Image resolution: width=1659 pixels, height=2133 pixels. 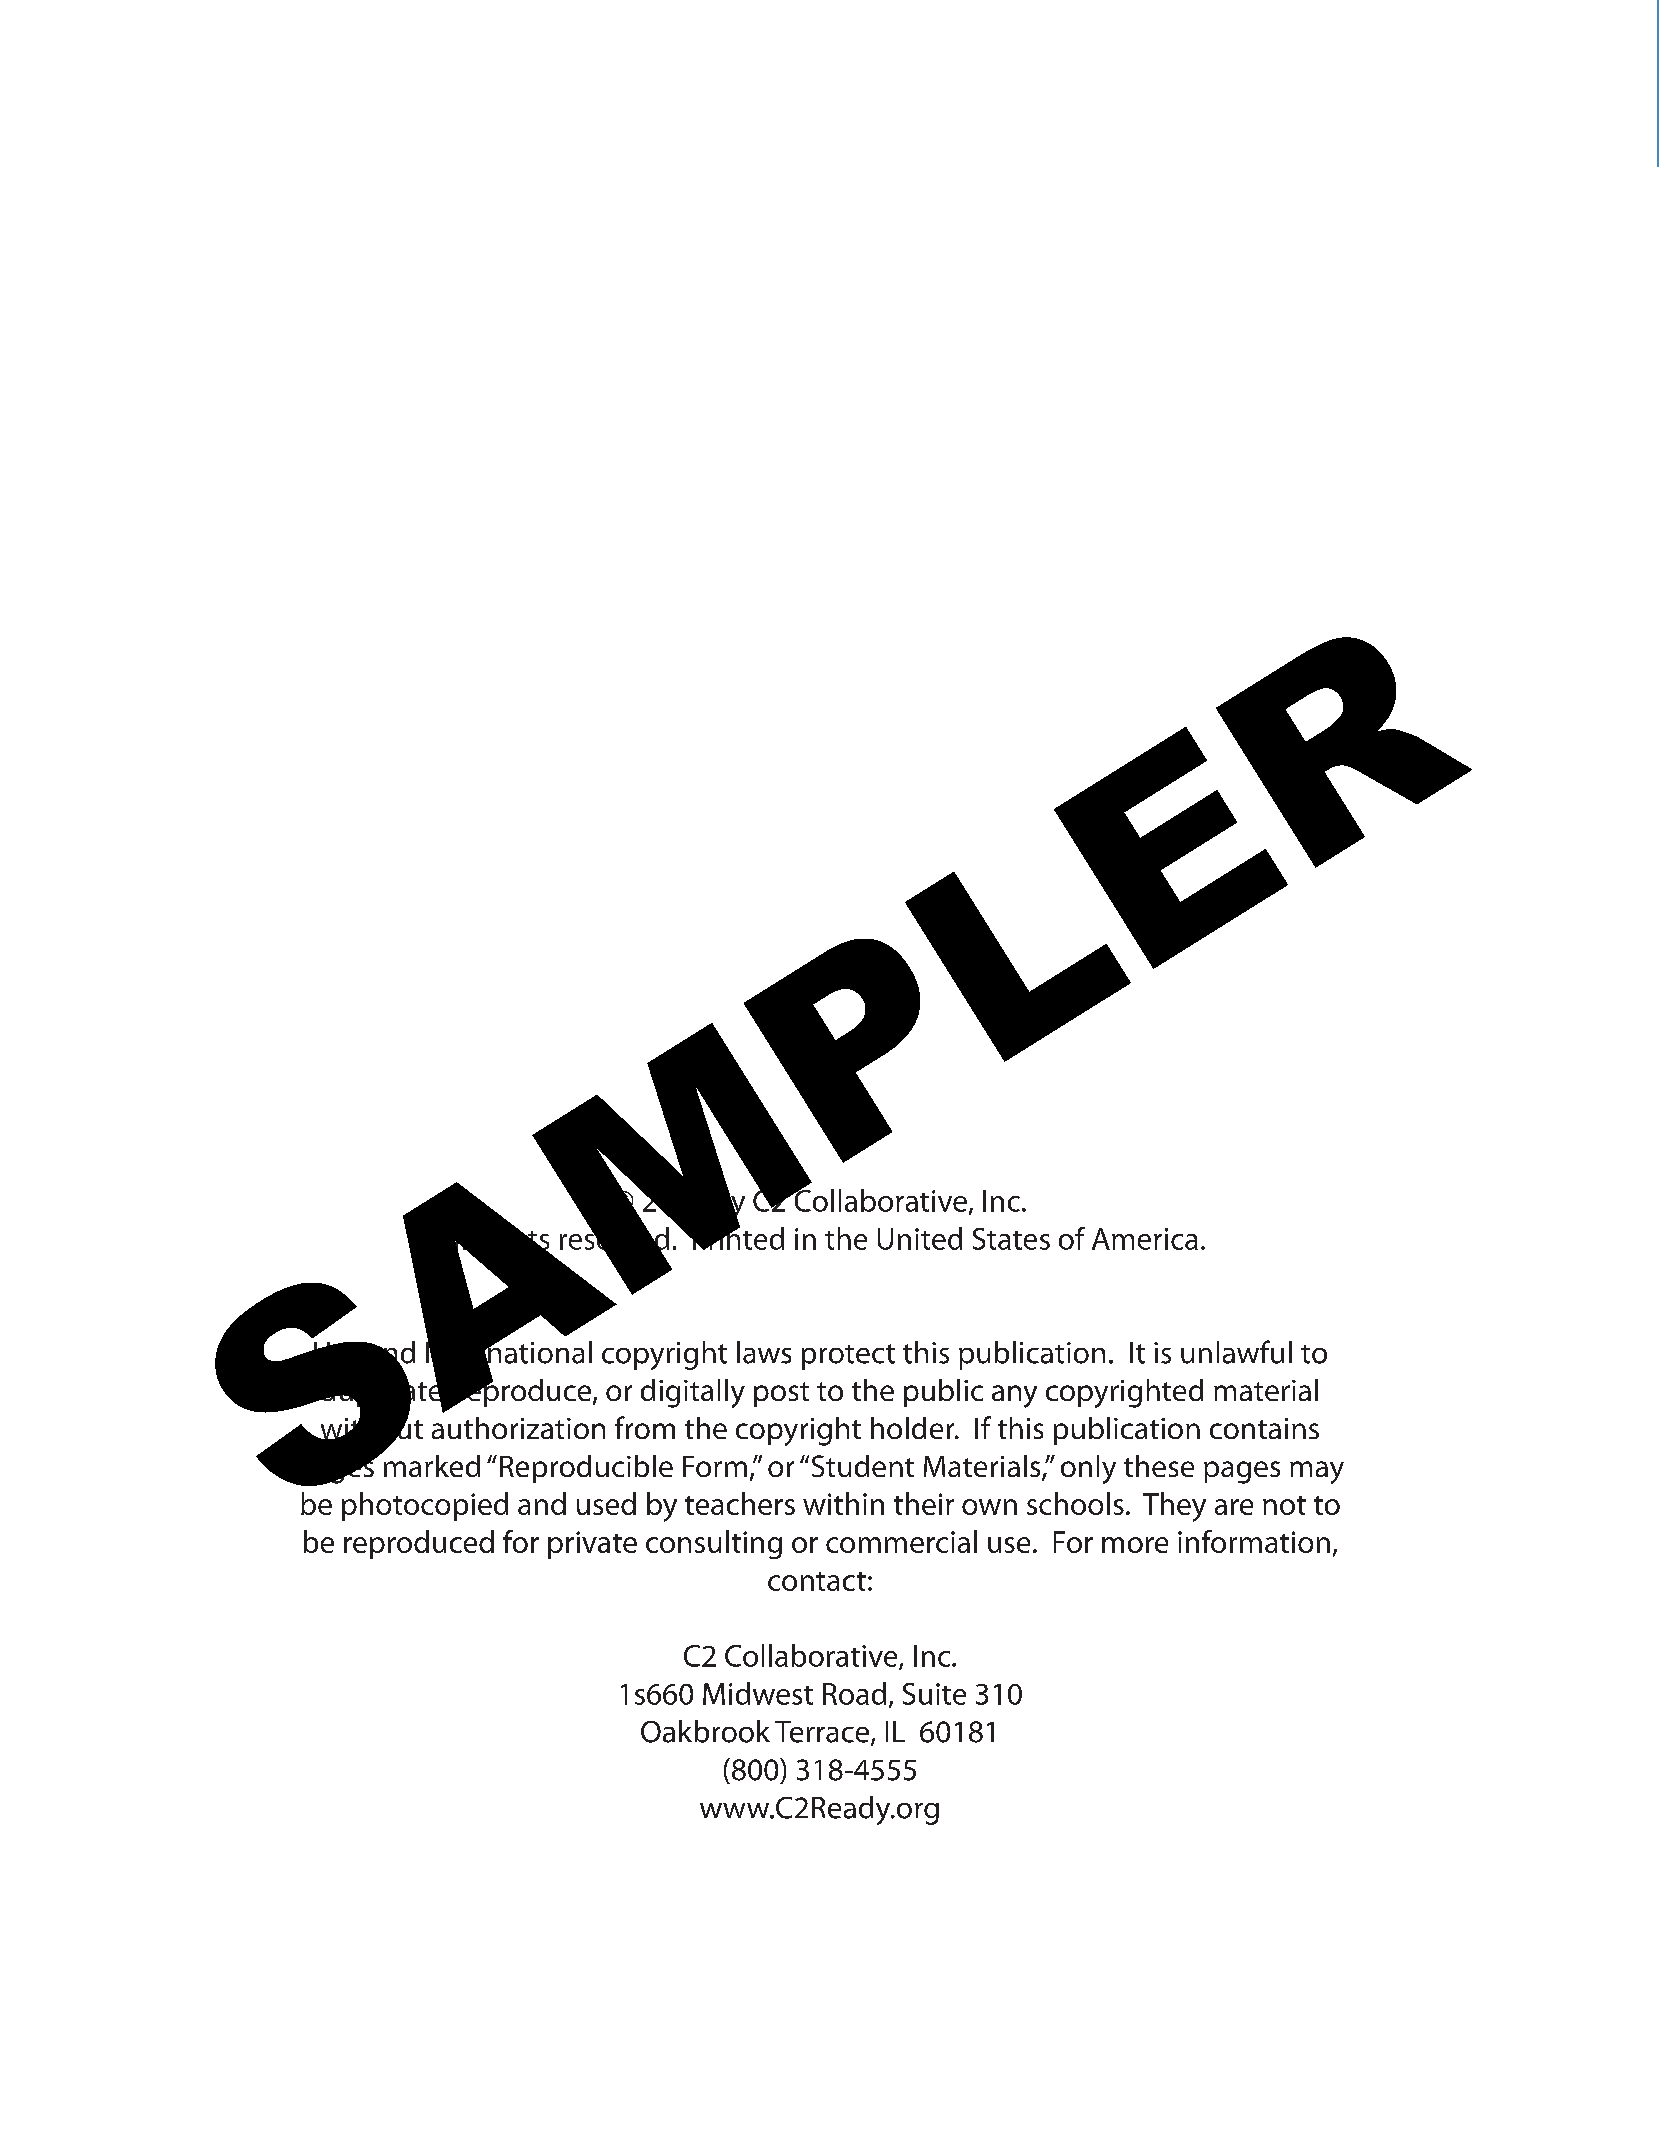 What do you see at coordinates (1135, 1545) in the screenshot?
I see `more` at bounding box center [1135, 1545].
